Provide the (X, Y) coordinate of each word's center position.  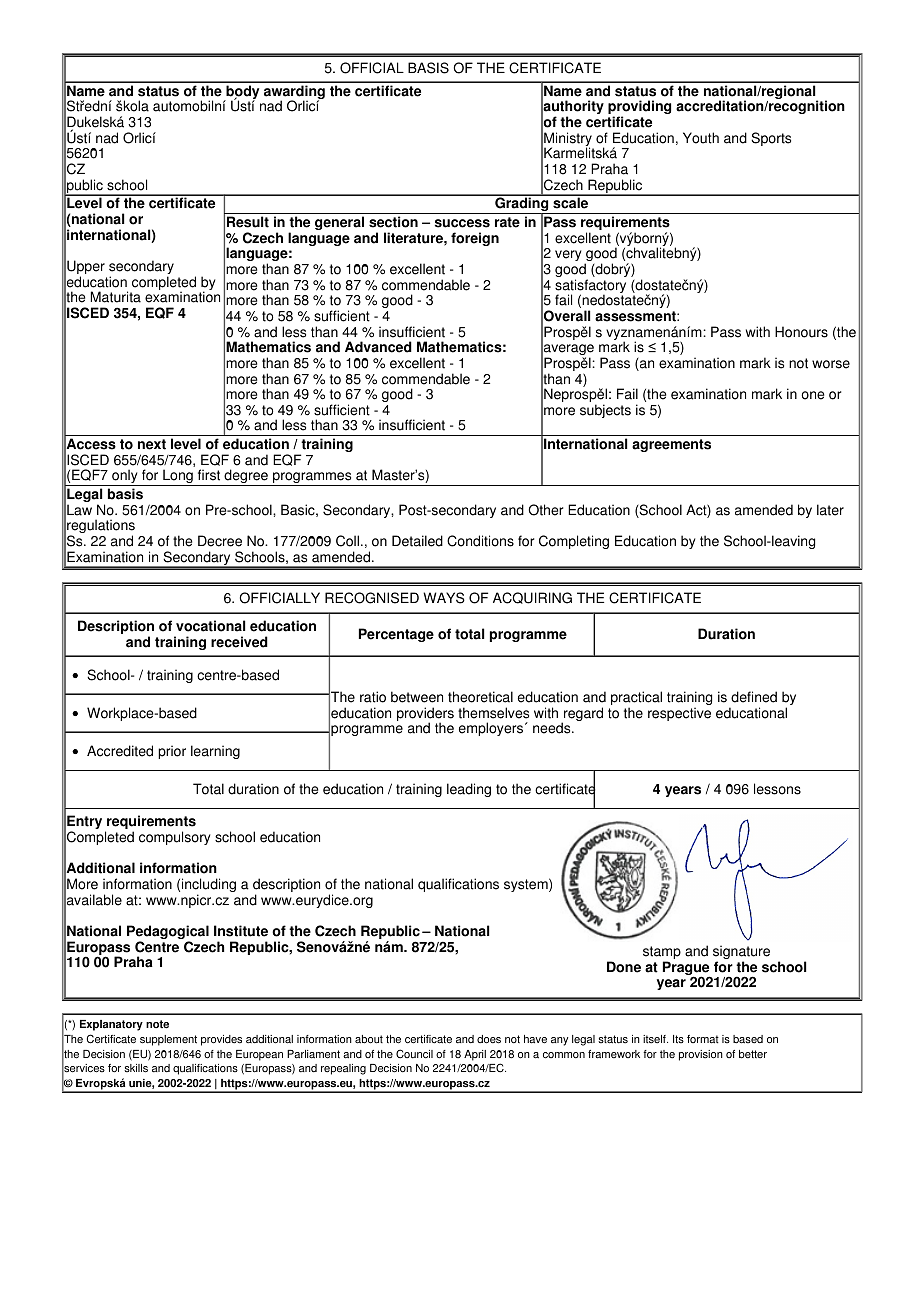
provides (221, 1040)
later (830, 510)
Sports (771, 139)
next (152, 444)
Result (248, 222)
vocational (210, 626)
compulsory (174, 838)
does (489, 1039)
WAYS (444, 598)
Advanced (378, 347)
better (753, 1054)
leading (469, 790)
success (462, 223)
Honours (801, 332)
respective (679, 714)
